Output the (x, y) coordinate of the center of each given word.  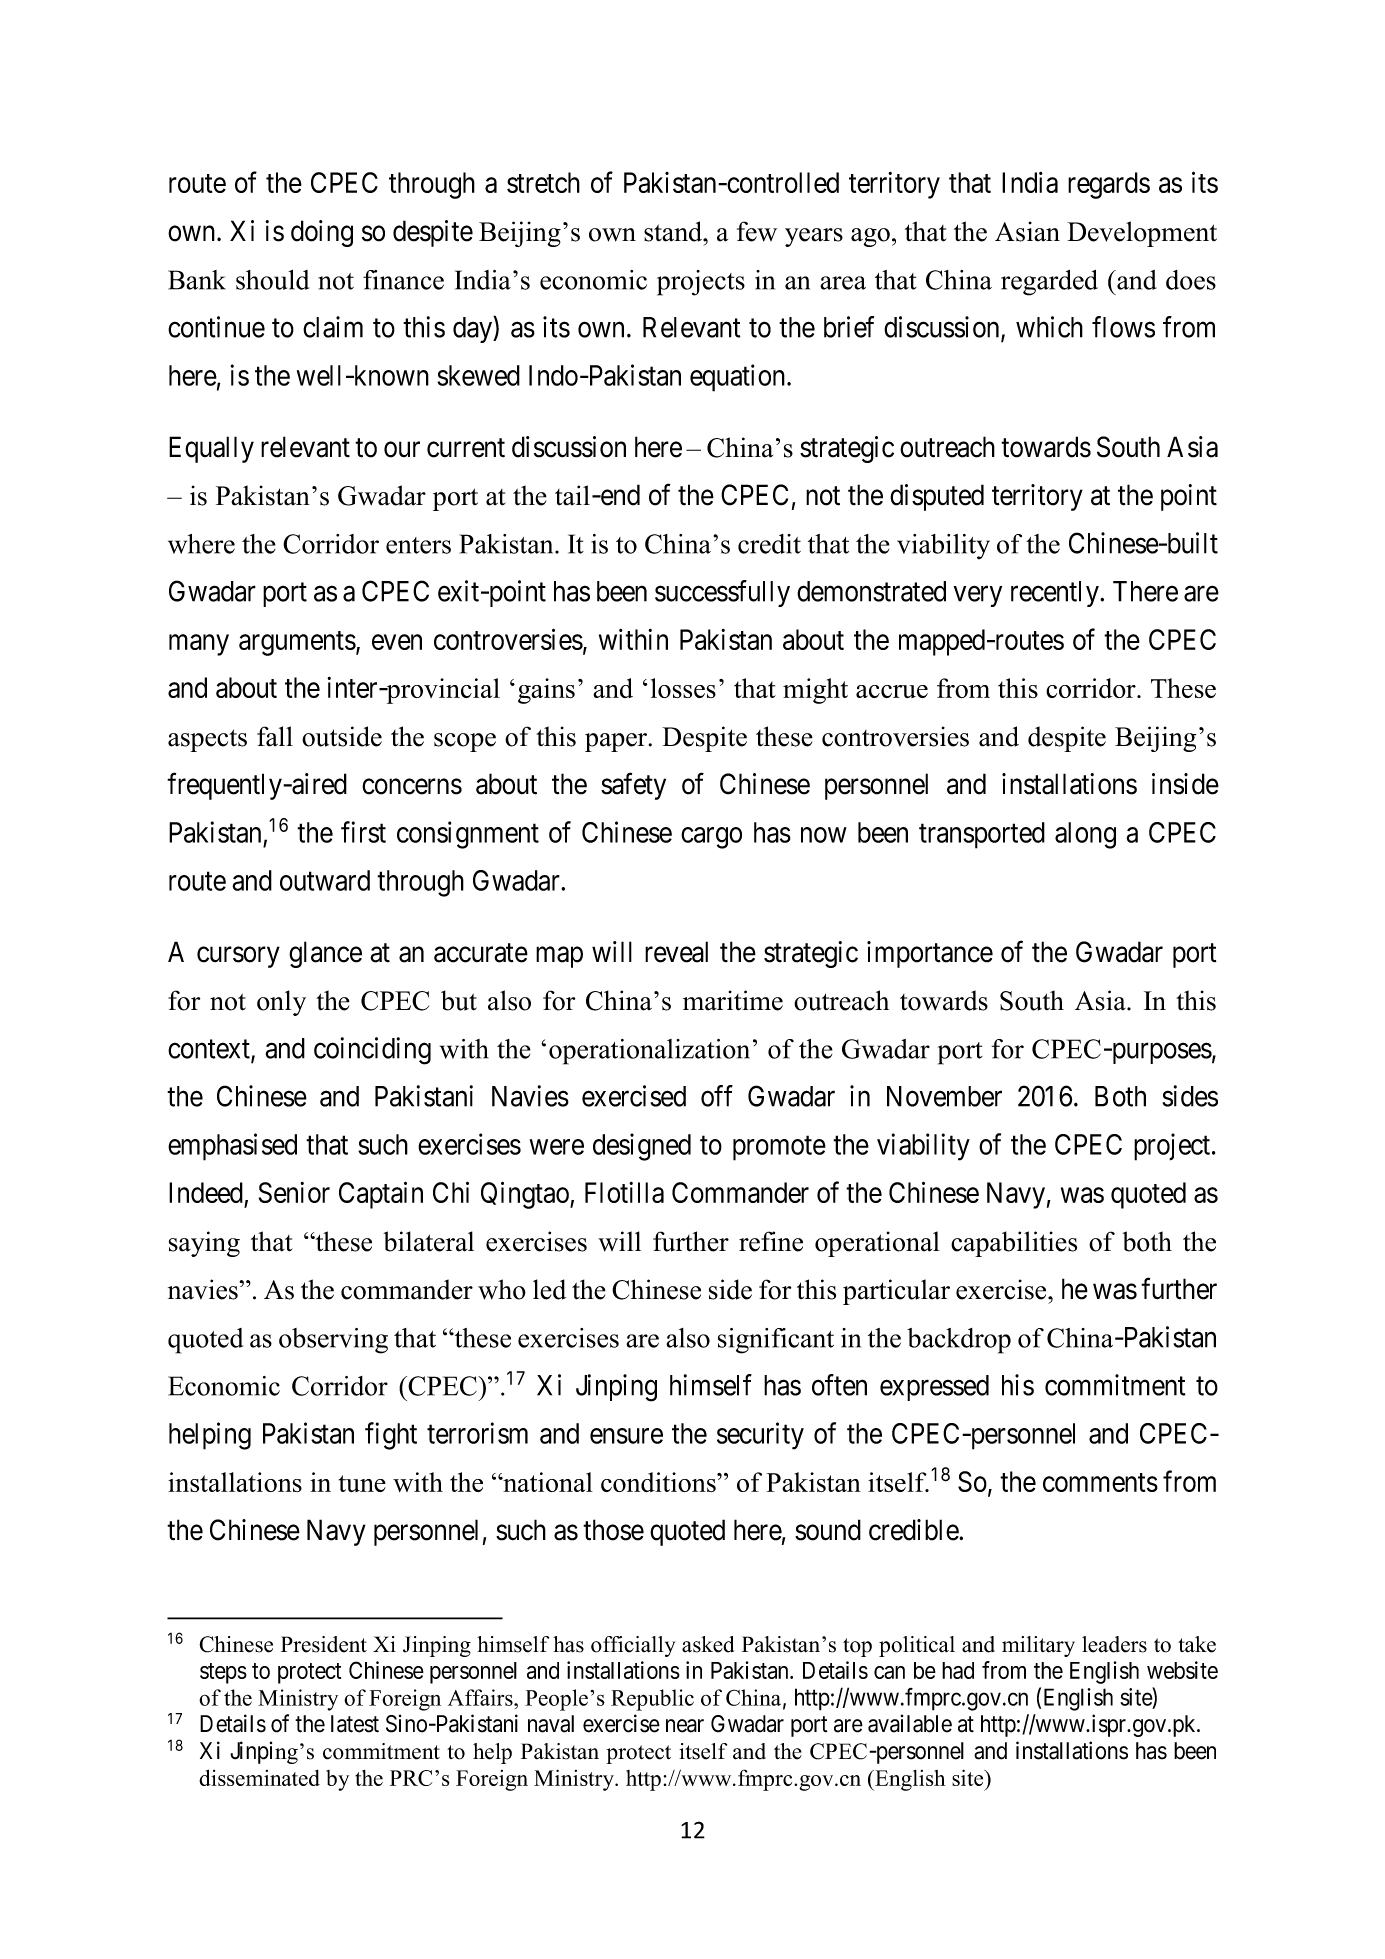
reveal (676, 952)
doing (322, 233)
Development (1142, 234)
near (685, 1726)
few (757, 231)
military (1038, 1646)
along (1085, 835)
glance (325, 954)
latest (355, 1724)
